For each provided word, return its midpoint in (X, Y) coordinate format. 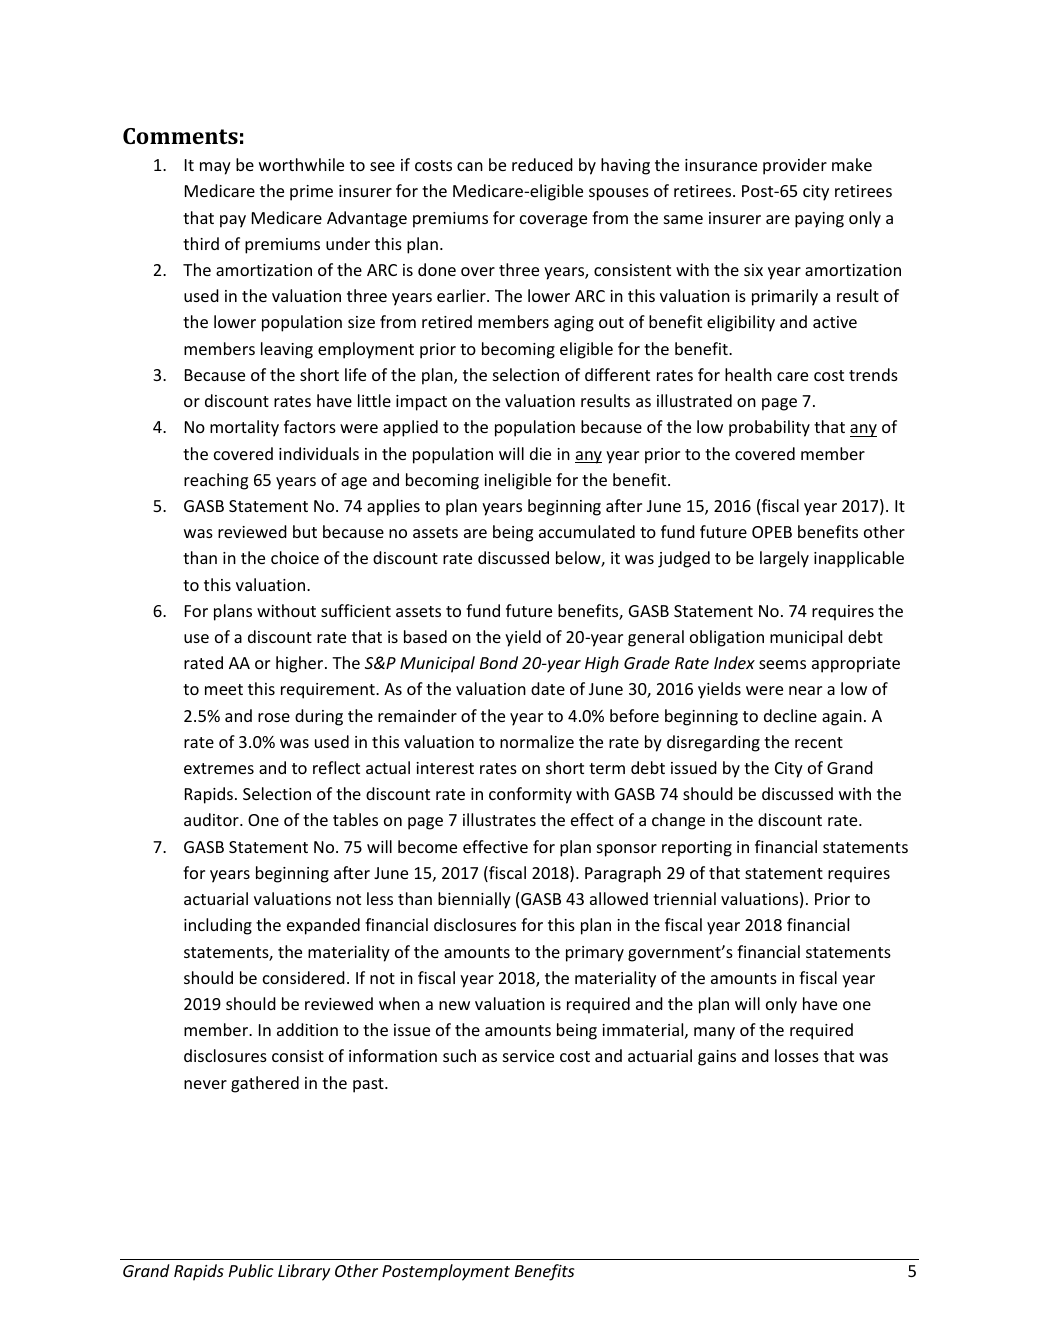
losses (797, 1055)
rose (274, 717)
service (528, 1056)
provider (795, 166)
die (540, 453)
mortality (244, 428)
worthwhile (301, 164)
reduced (542, 164)
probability (769, 428)
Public (251, 1270)
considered (304, 977)
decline (790, 715)
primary (595, 954)
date (548, 688)
